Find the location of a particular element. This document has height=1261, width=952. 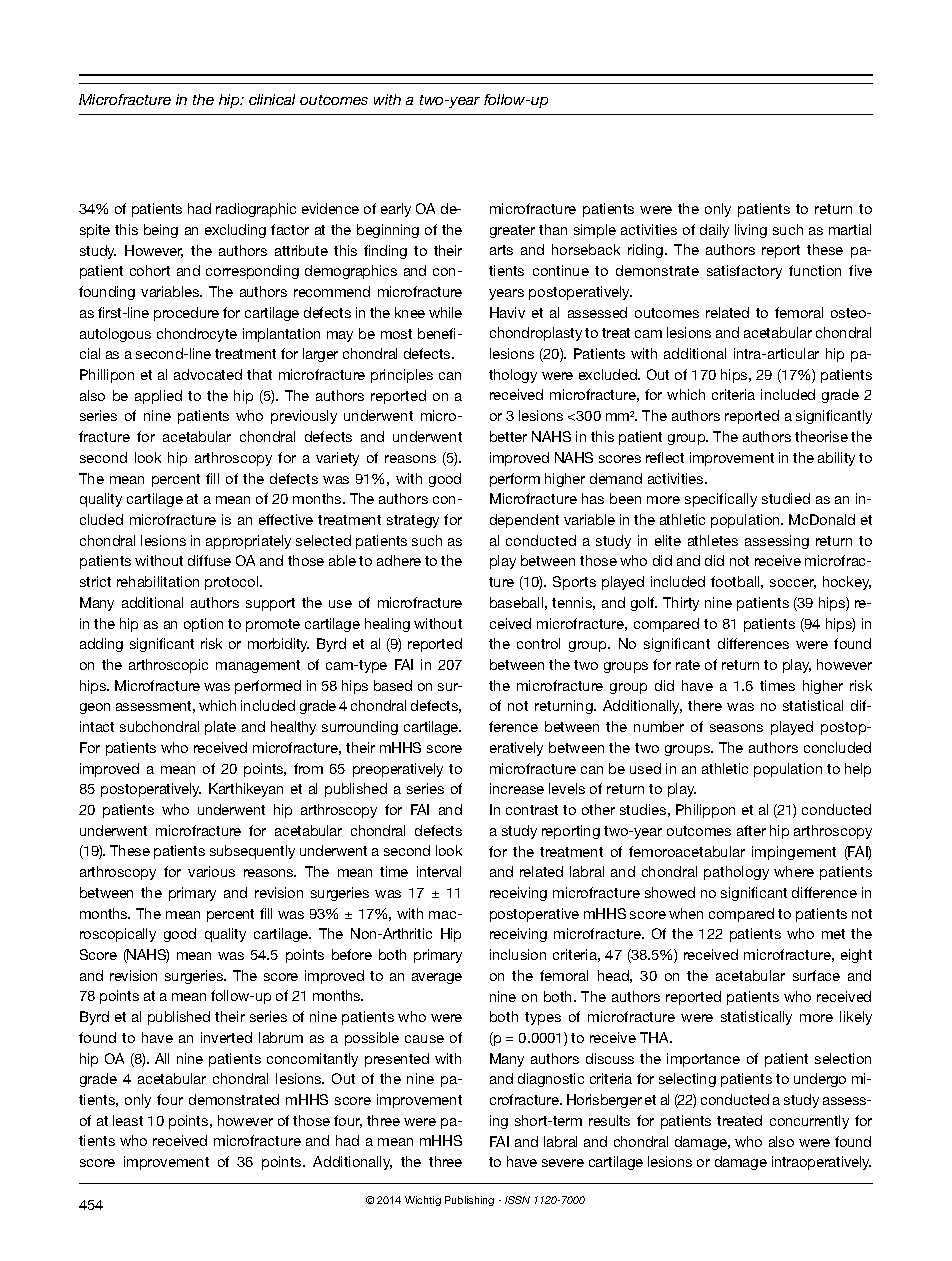

clinical is located at coordinates (272, 99).
